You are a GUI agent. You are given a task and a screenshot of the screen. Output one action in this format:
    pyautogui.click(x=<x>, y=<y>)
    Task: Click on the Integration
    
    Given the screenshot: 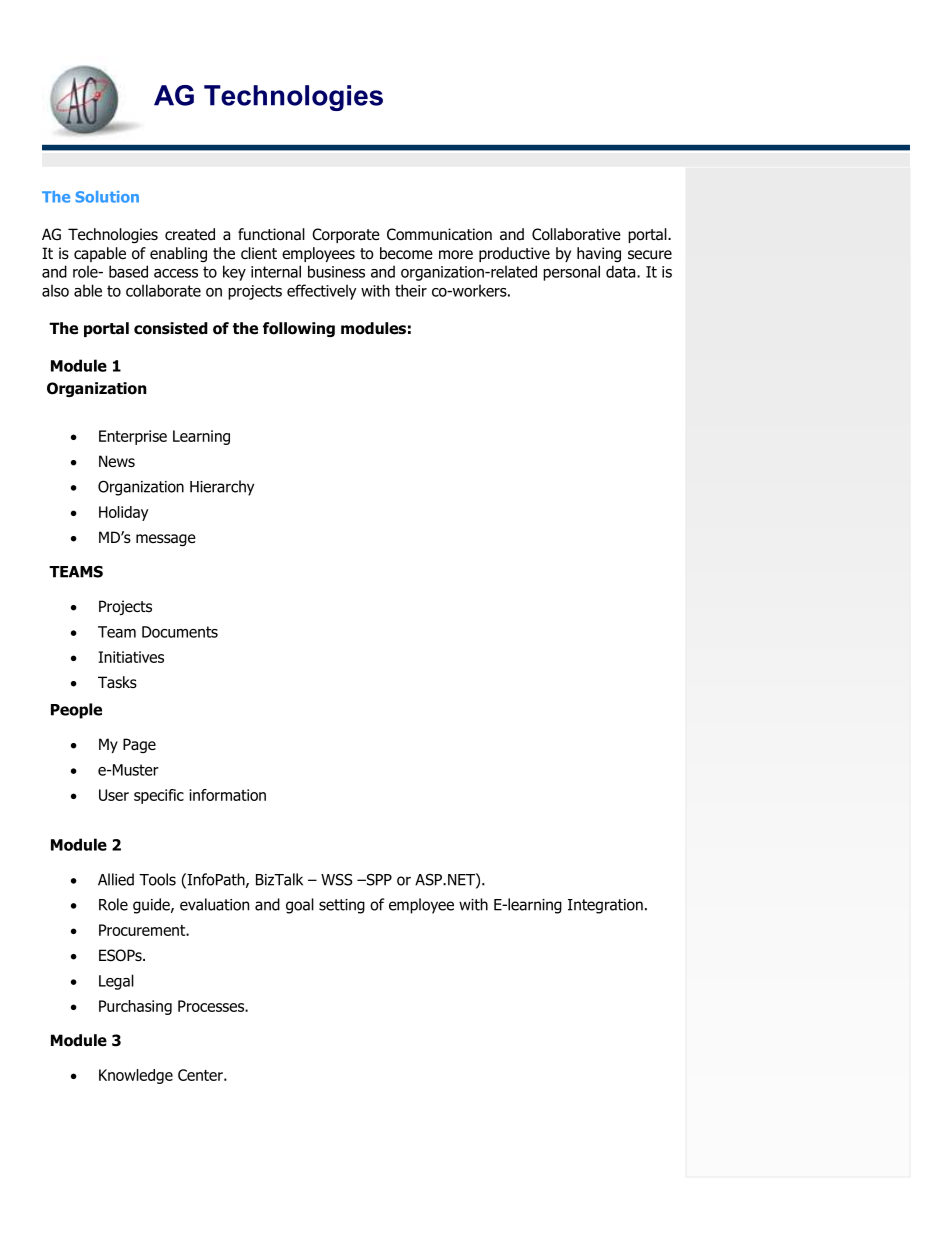 What is the action you would take?
    pyautogui.click(x=605, y=906)
